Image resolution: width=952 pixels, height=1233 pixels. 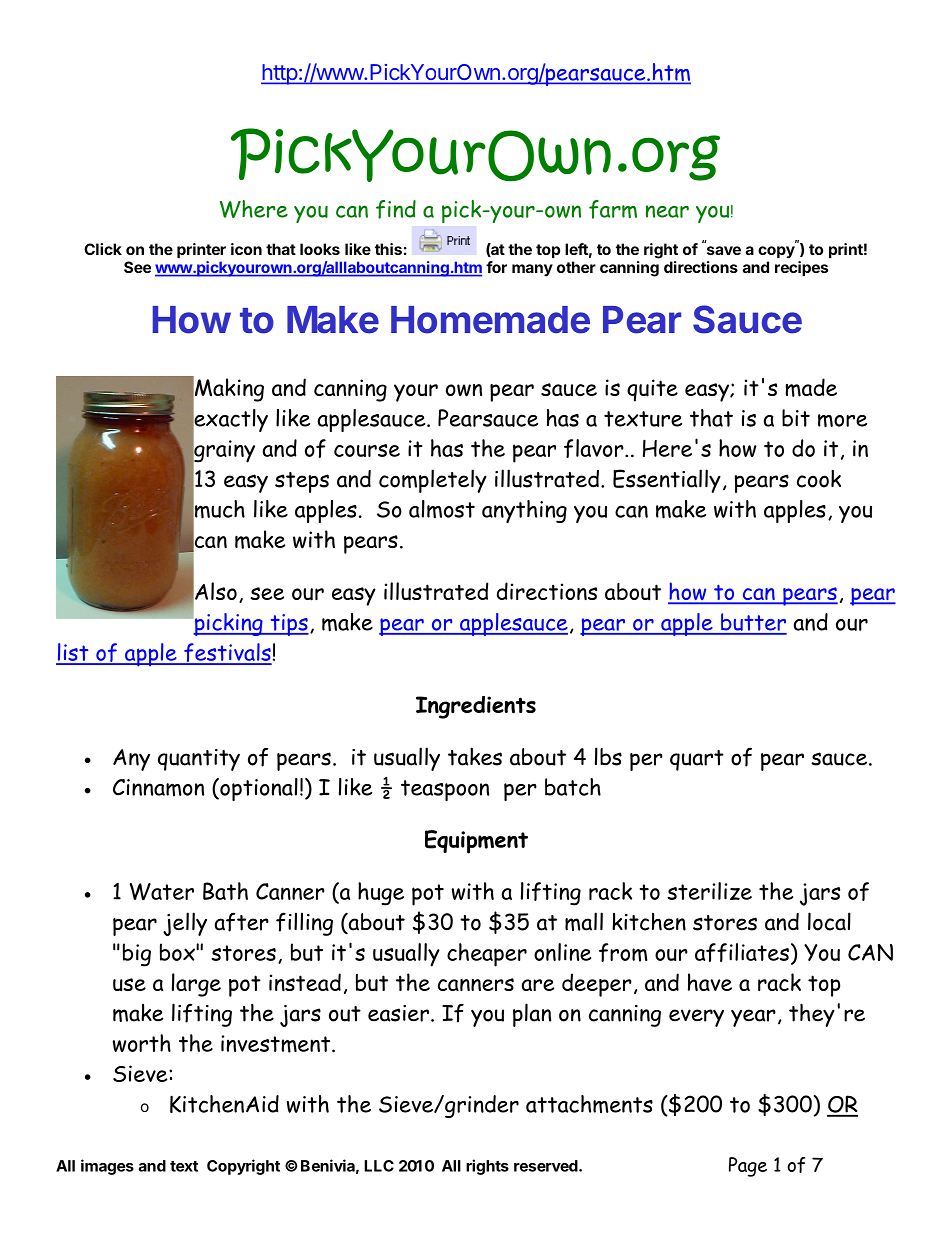 What do you see at coordinates (162, 892) in the screenshot?
I see `Water` at bounding box center [162, 892].
